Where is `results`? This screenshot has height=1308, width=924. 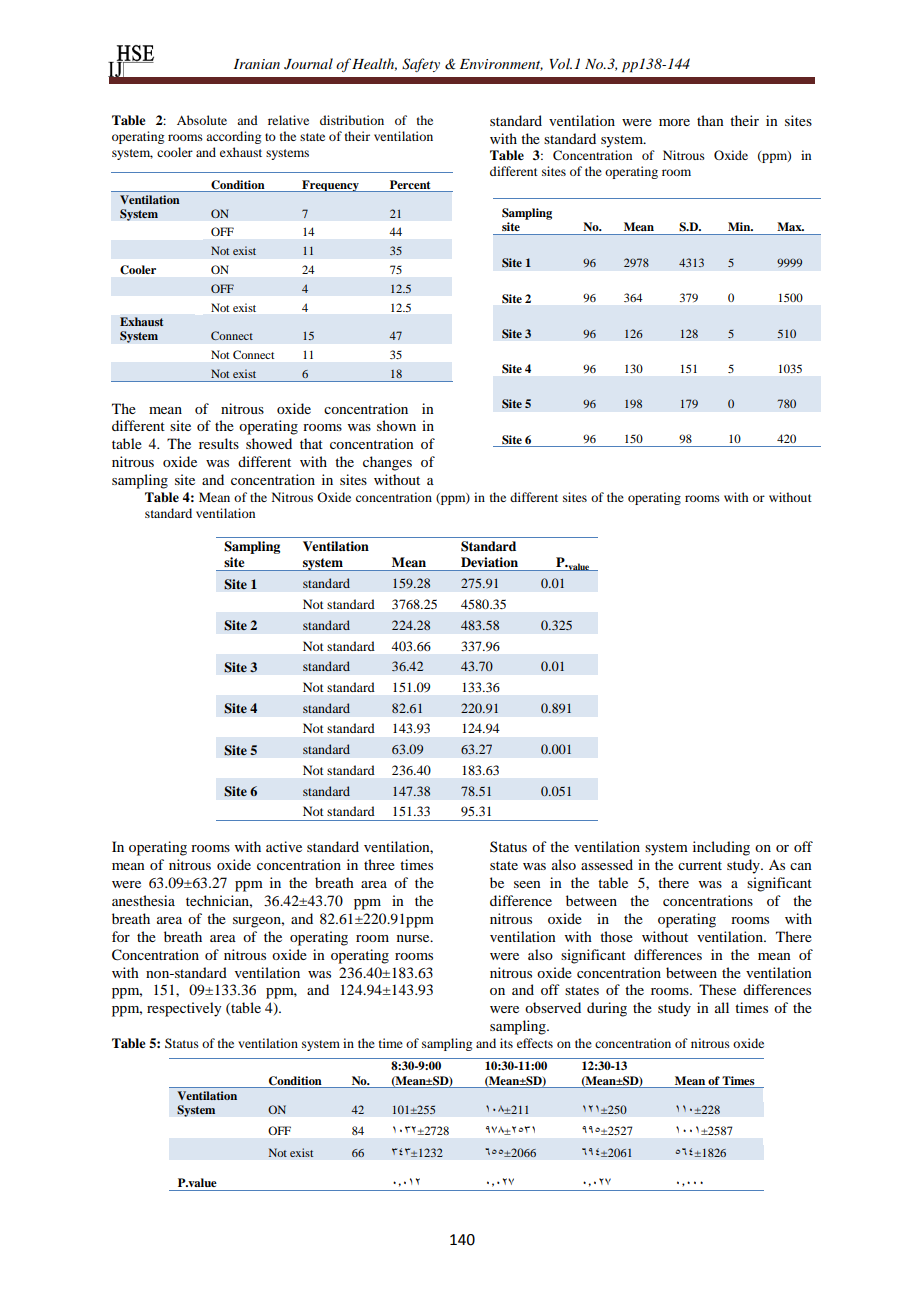
results is located at coordinates (219, 443).
